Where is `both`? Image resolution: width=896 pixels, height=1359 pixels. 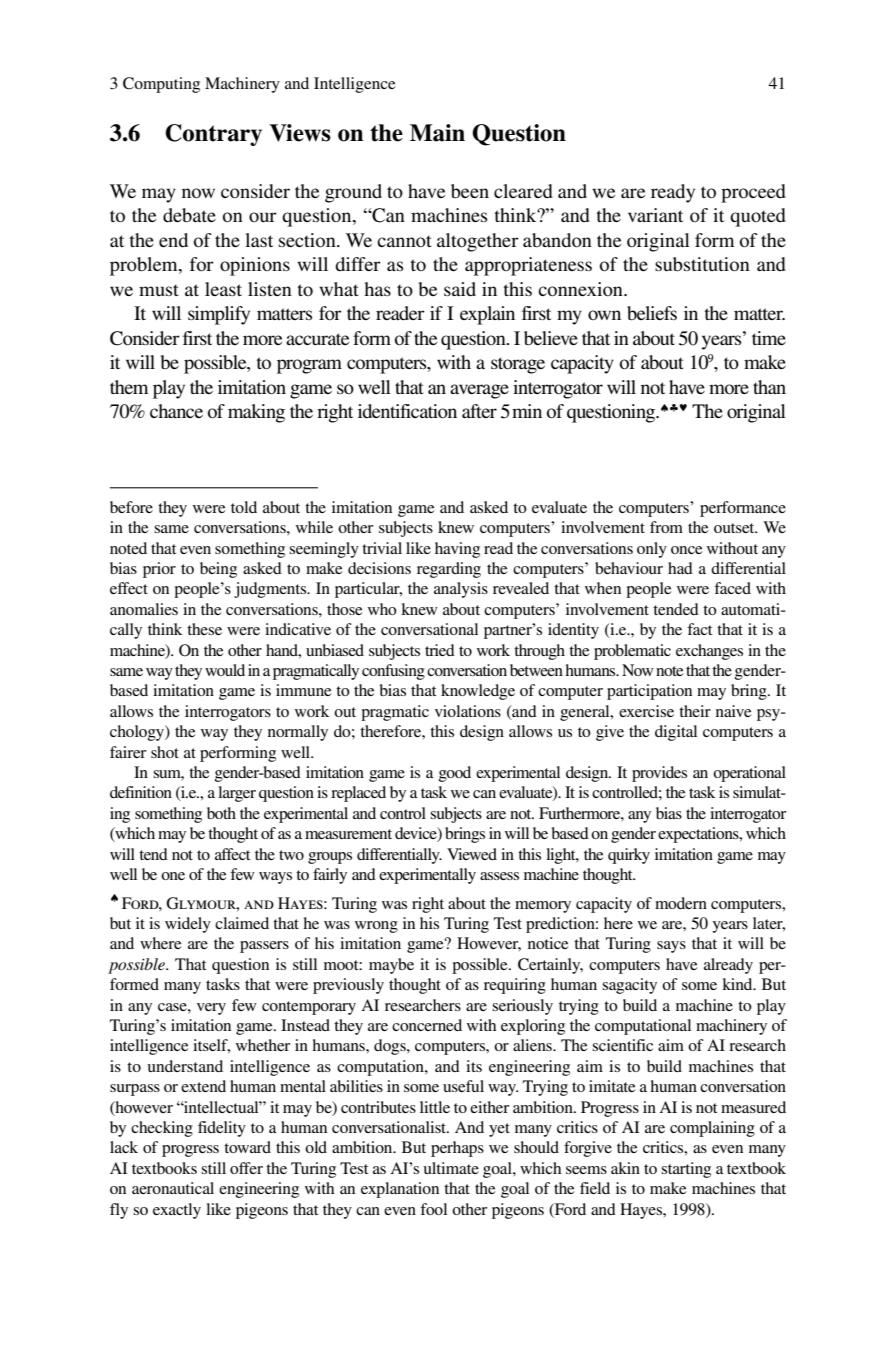 both is located at coordinates (221, 813).
